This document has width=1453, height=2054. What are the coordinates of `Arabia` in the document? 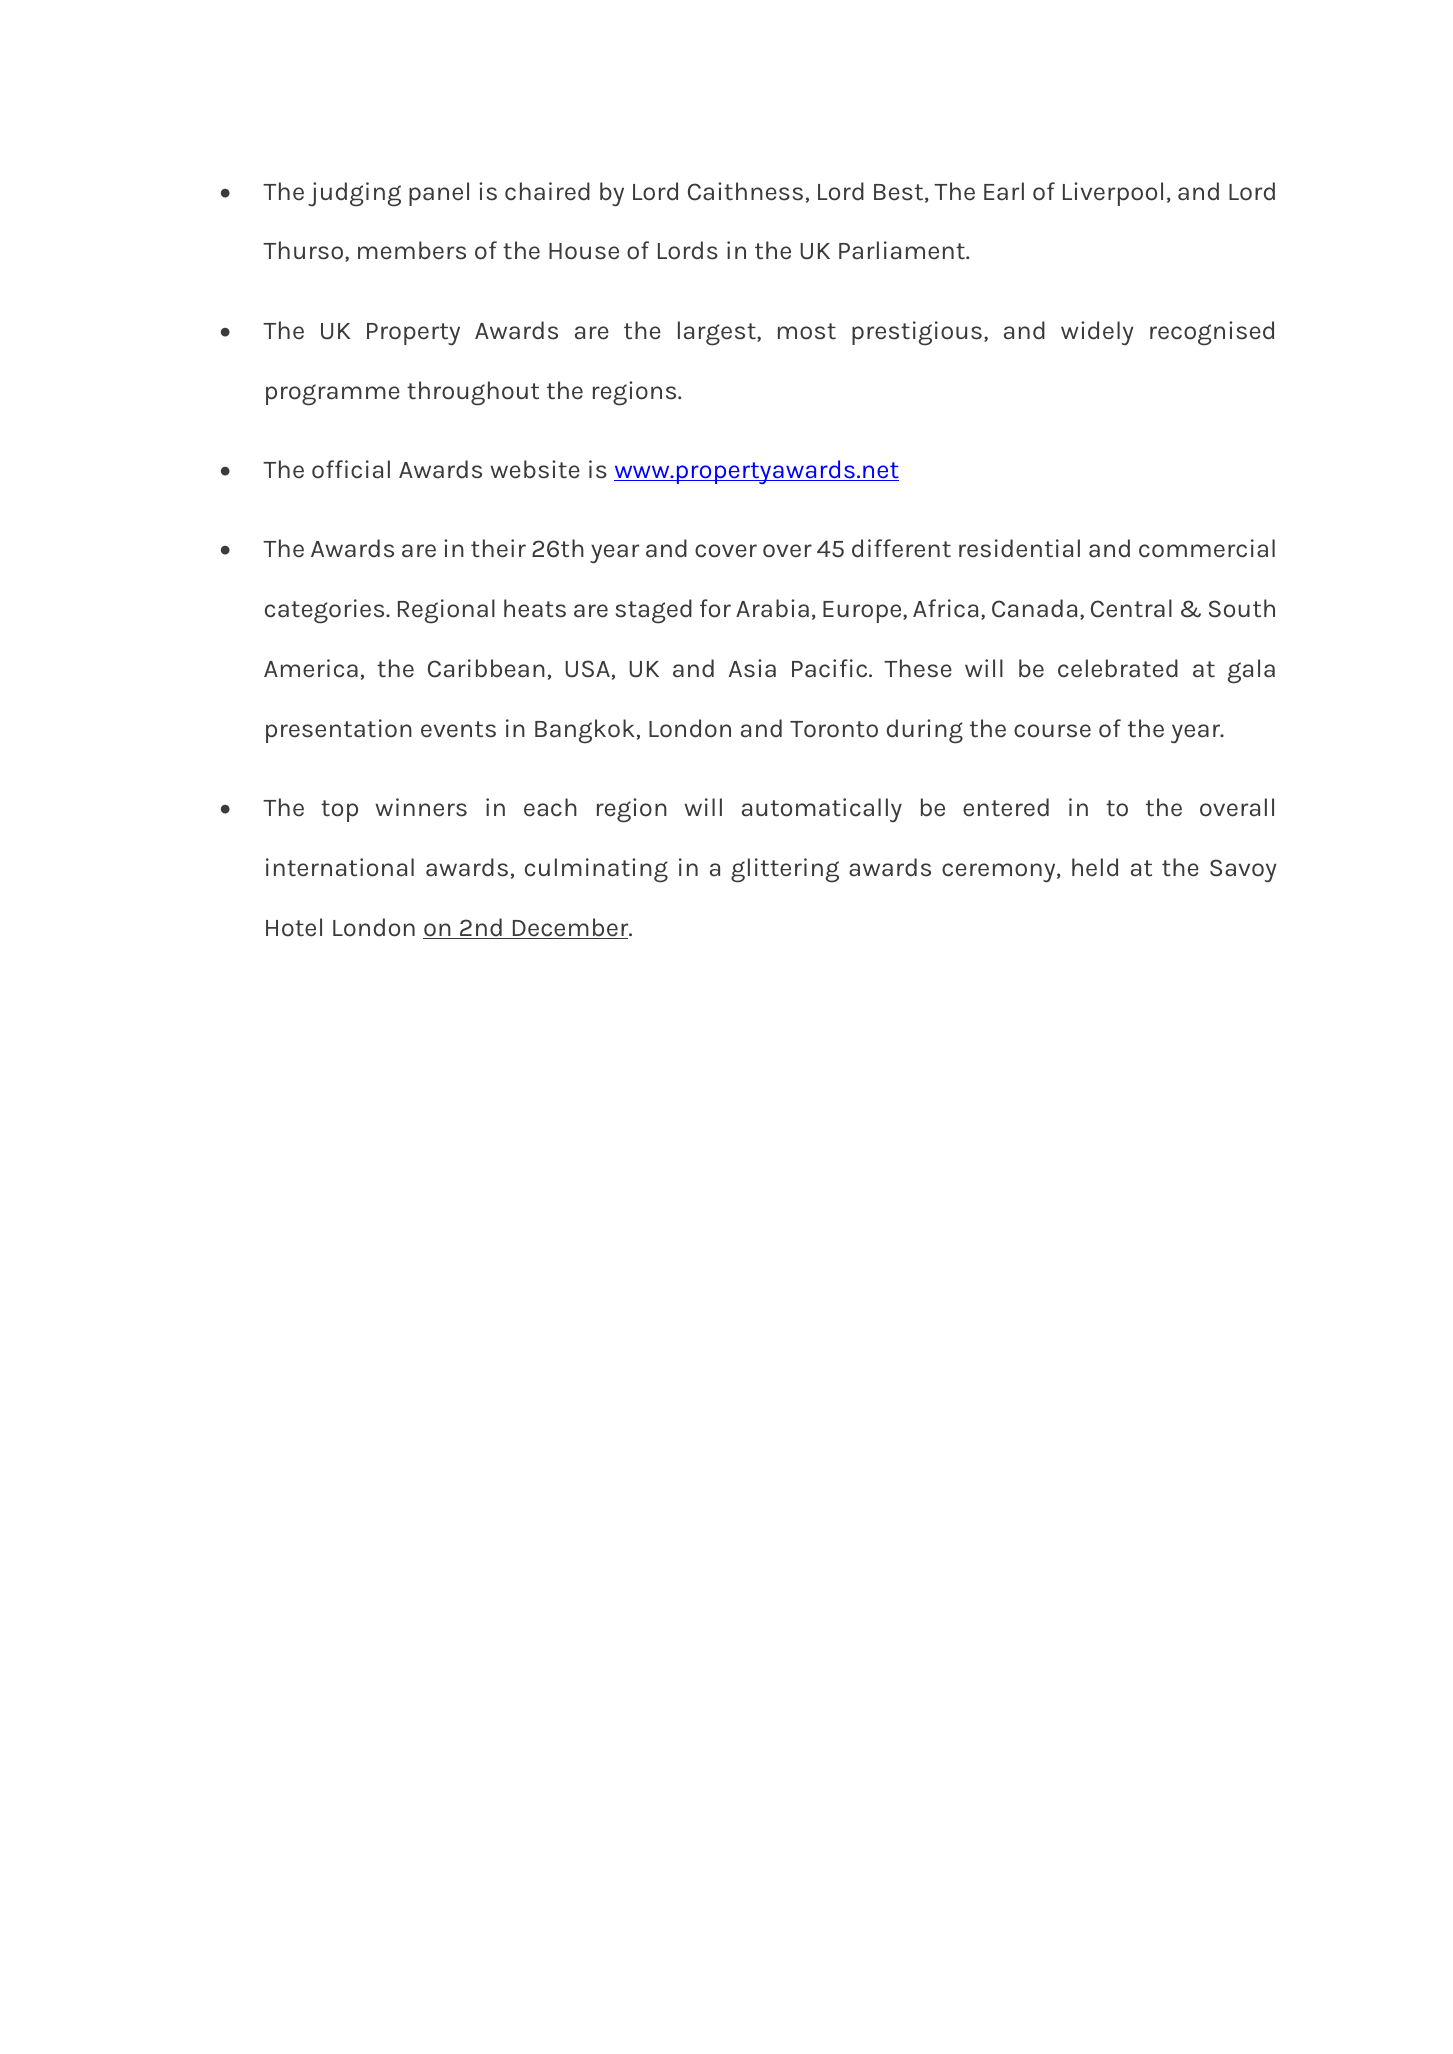 It's located at (772, 608).
